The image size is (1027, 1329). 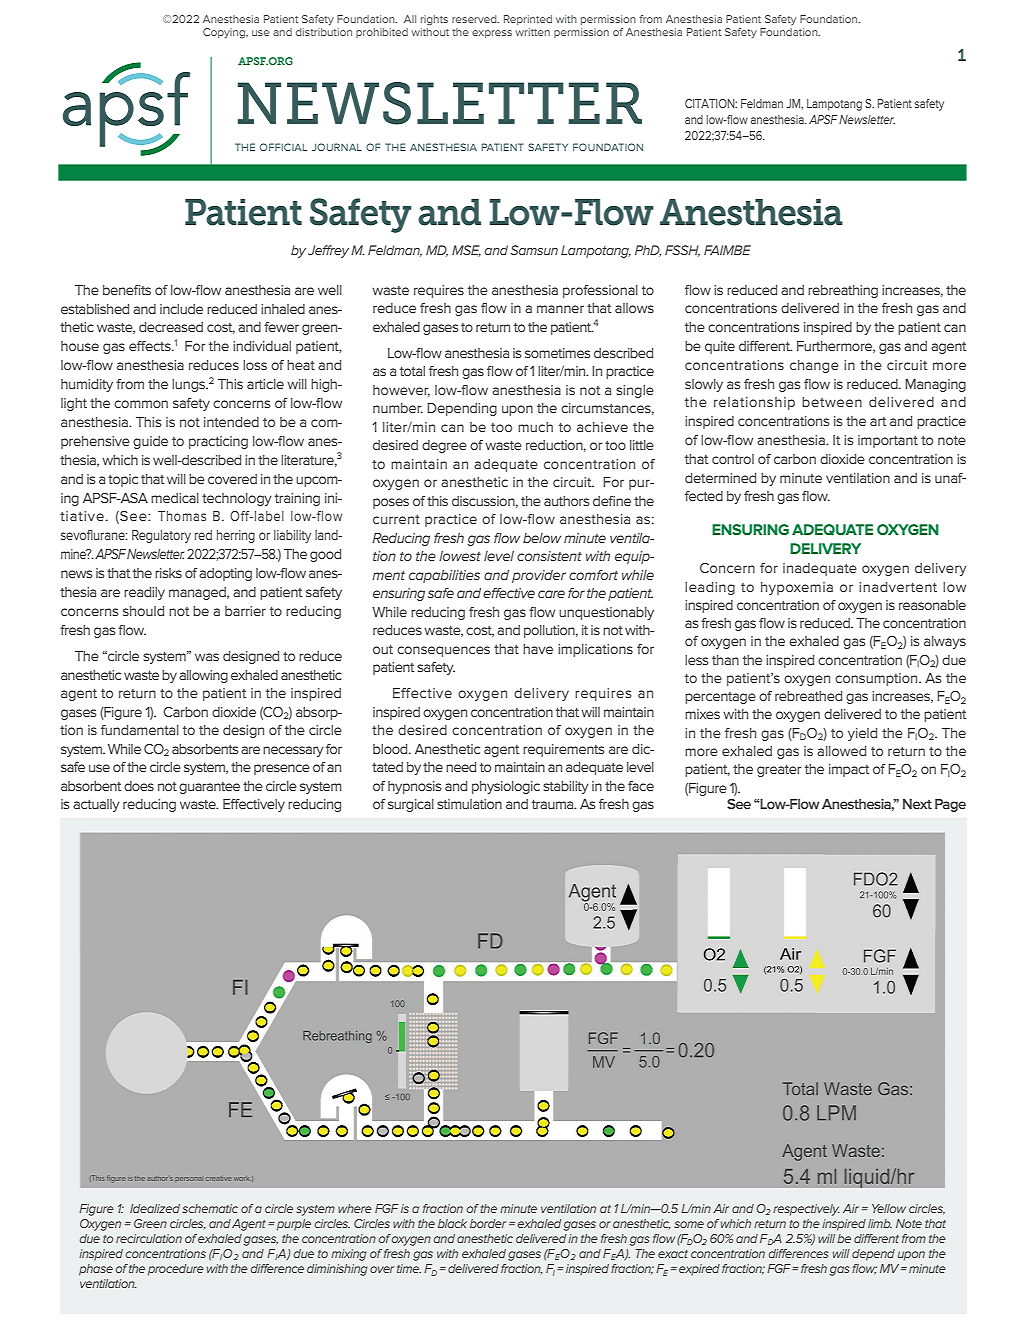 I want to click on Reprinted, so click(x=528, y=20).
